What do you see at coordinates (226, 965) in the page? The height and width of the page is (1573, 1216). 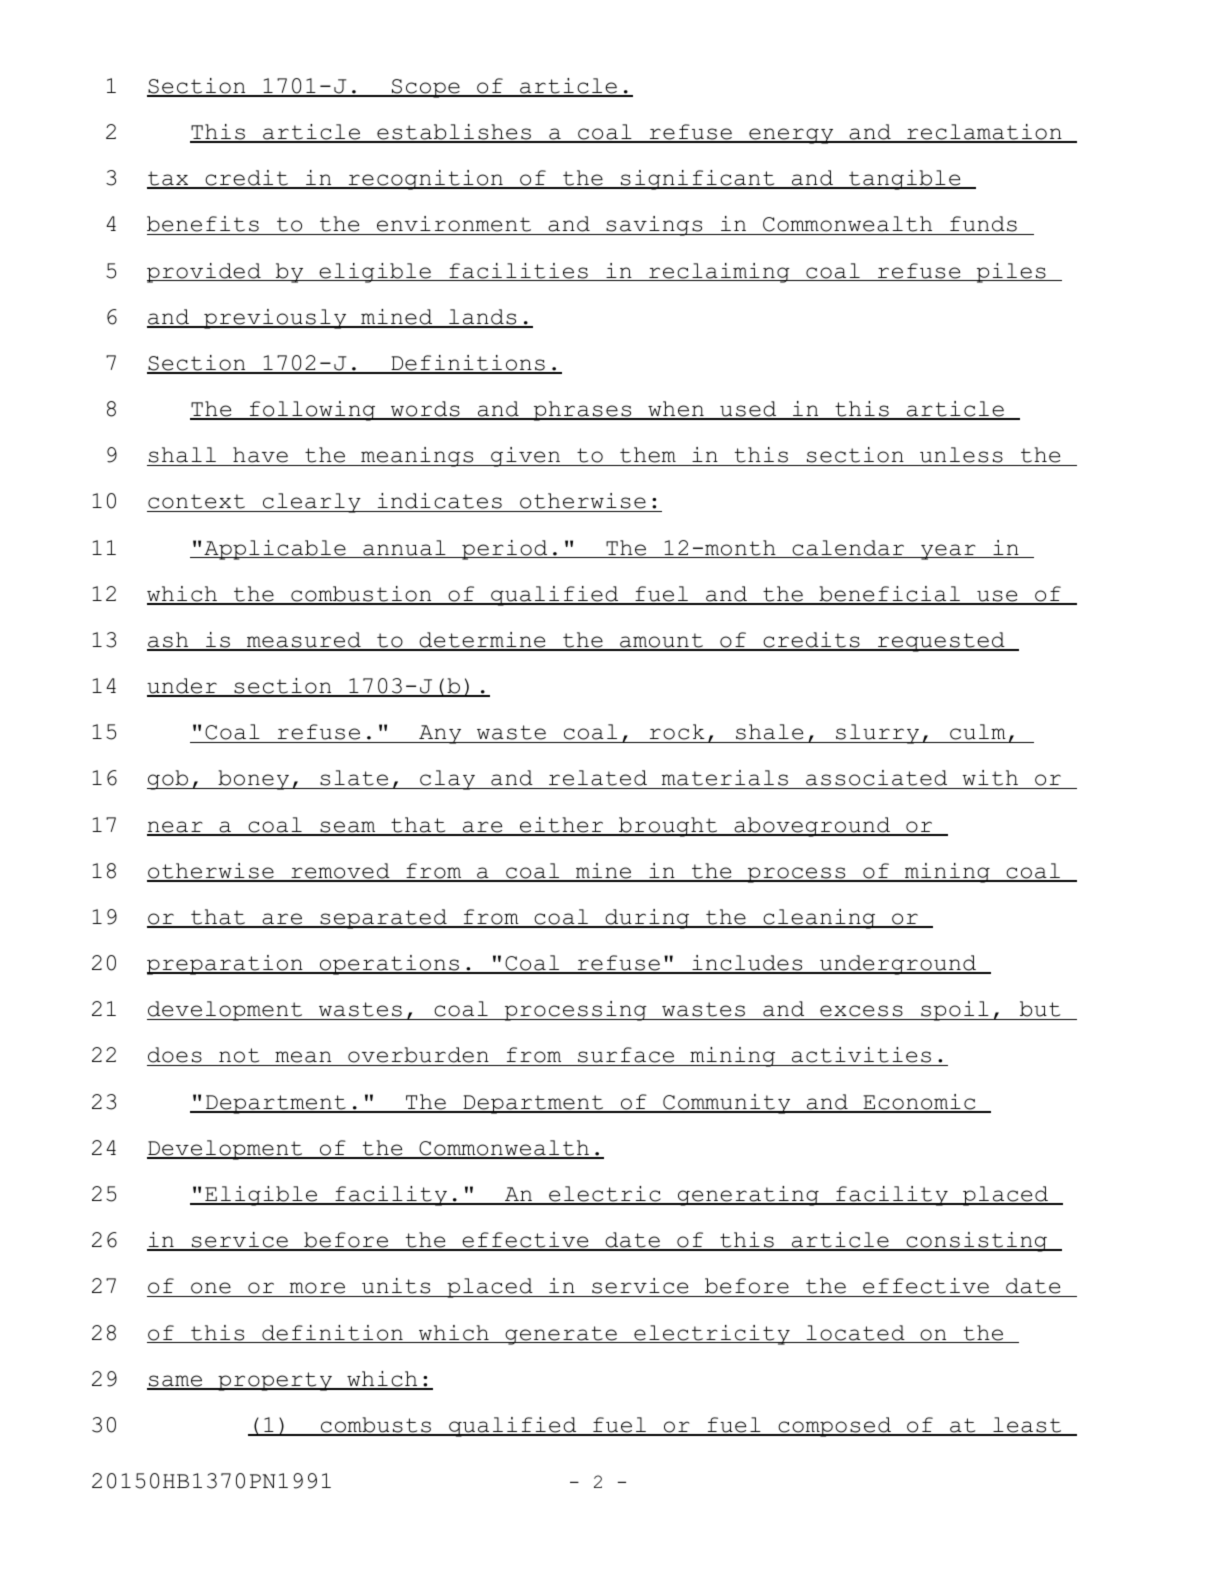 I see `preparation` at bounding box center [226, 965].
